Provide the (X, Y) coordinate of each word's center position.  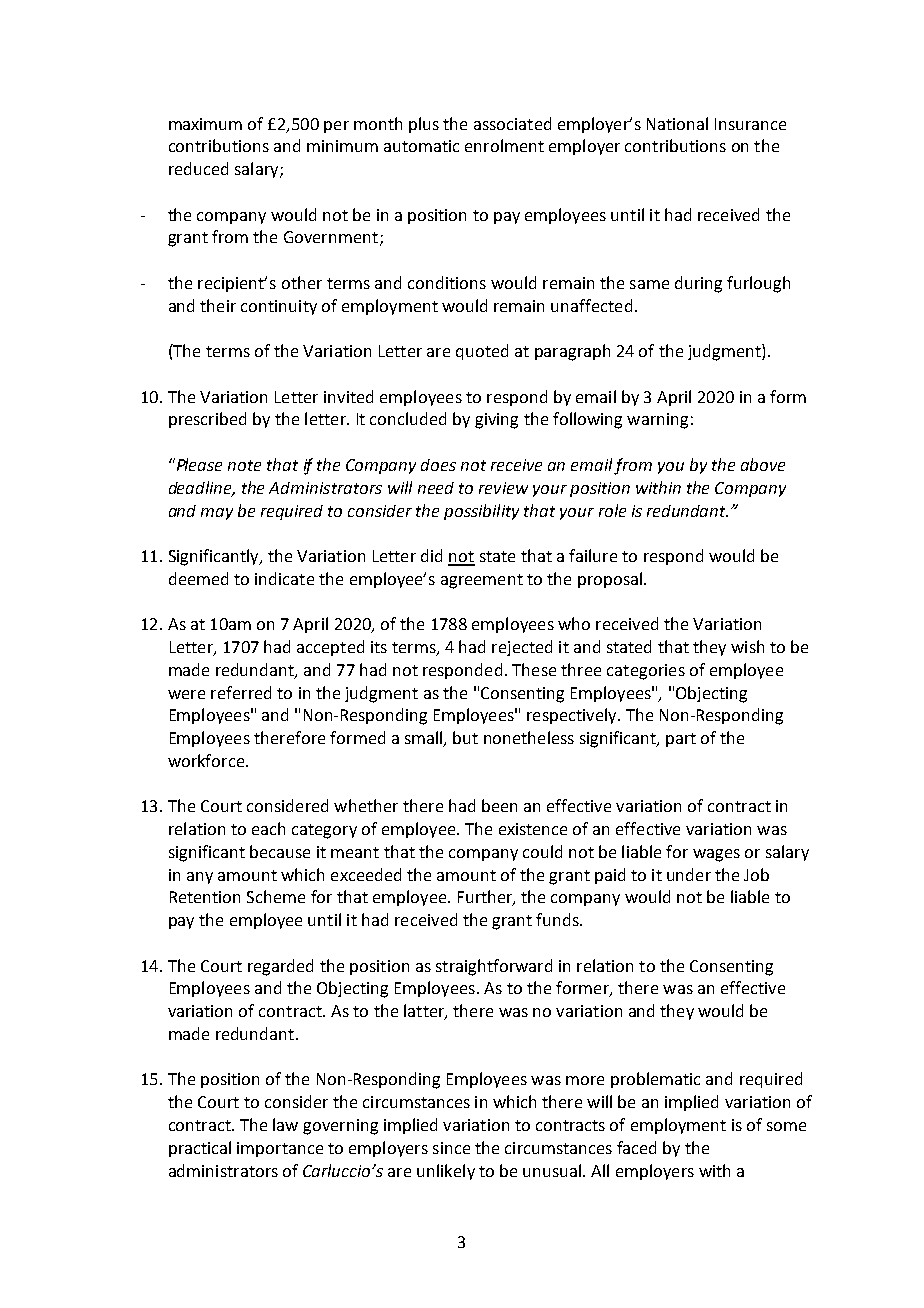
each (268, 828)
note (244, 465)
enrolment (504, 145)
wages (716, 855)
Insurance (750, 124)
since (451, 1148)
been (499, 805)
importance (280, 1149)
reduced (198, 168)
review (503, 488)
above (763, 464)
